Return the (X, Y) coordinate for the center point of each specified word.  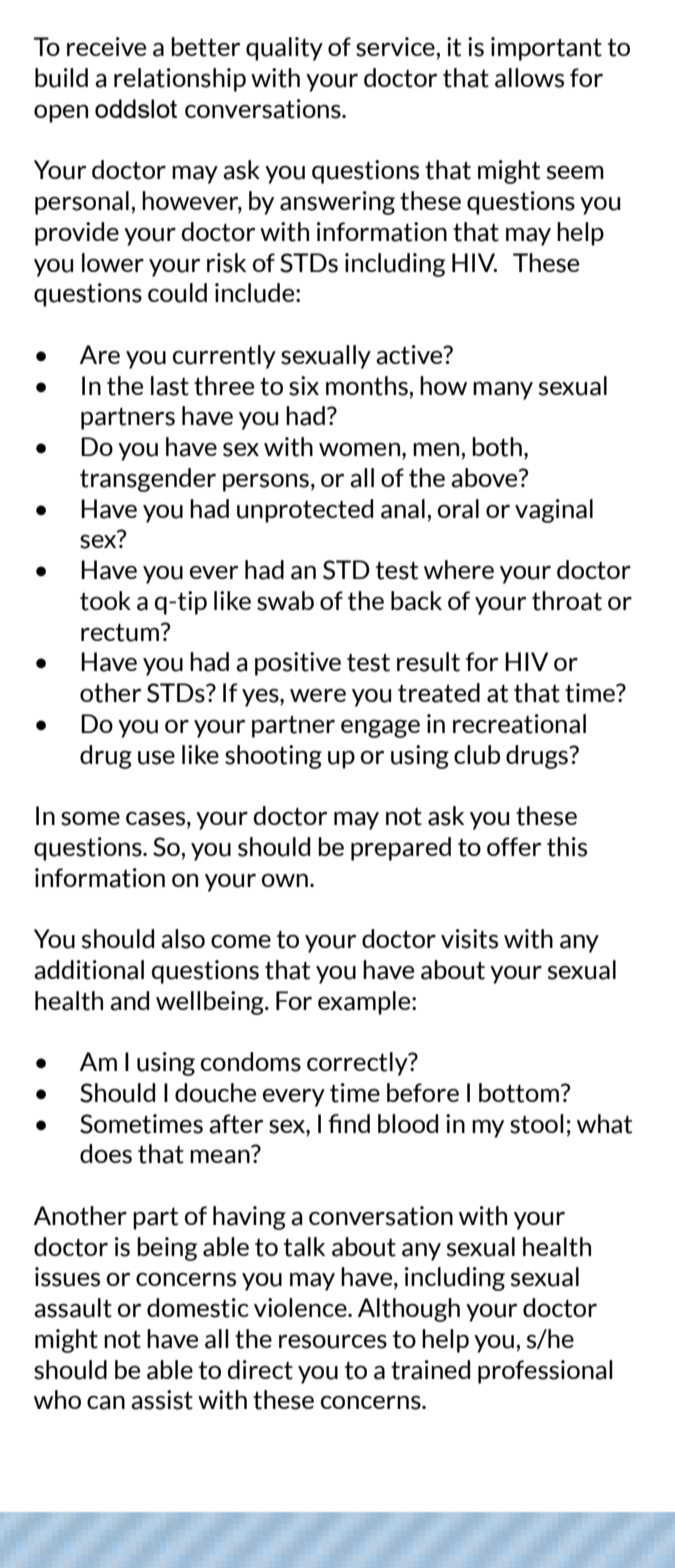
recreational (519, 724)
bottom (519, 1093)
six (304, 386)
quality (284, 49)
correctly (358, 1064)
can (106, 1402)
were (318, 695)
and (129, 1001)
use (156, 757)
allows (529, 78)
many (503, 390)
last (170, 386)
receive (106, 46)
